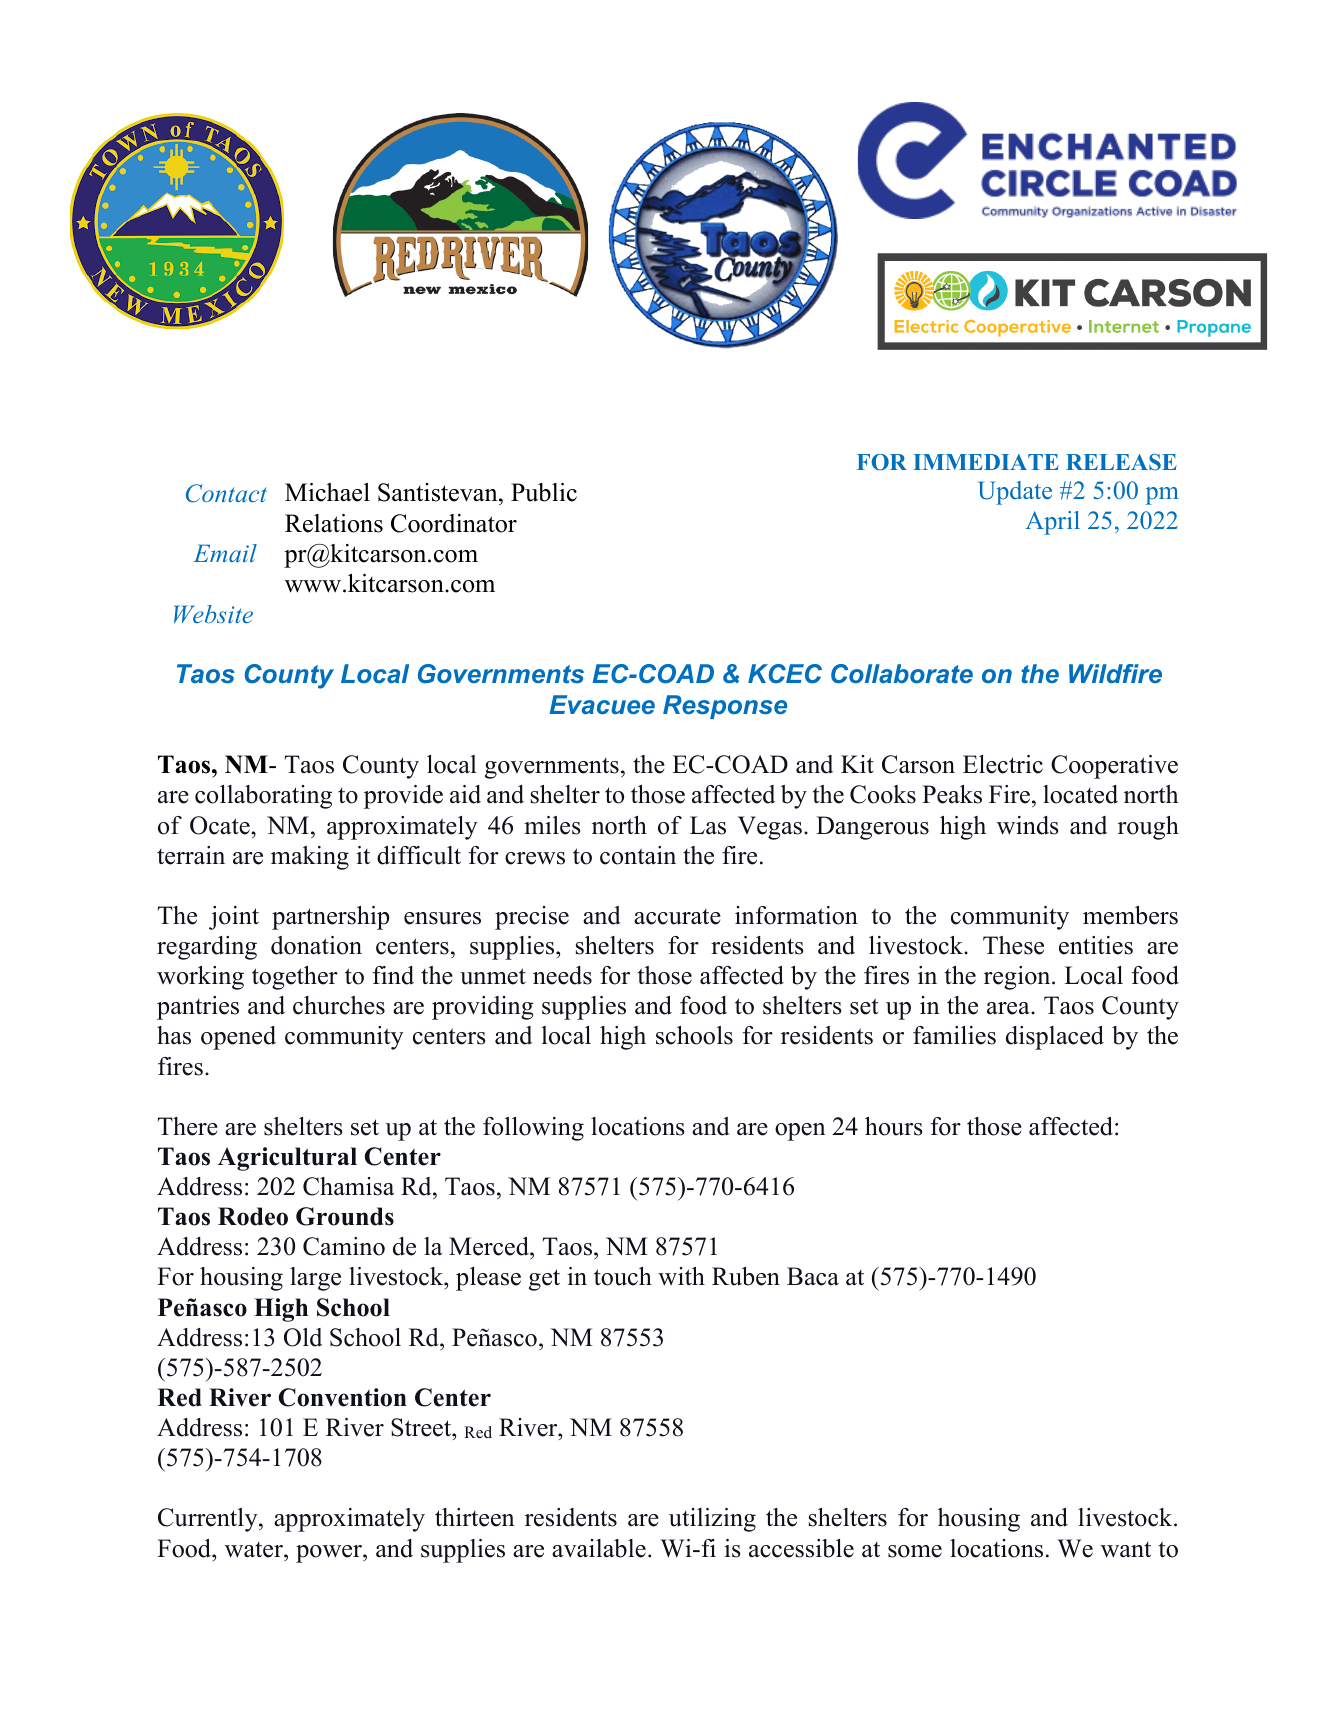 This screenshot has width=1336, height=1729. I want to click on Public, so click(544, 492).
